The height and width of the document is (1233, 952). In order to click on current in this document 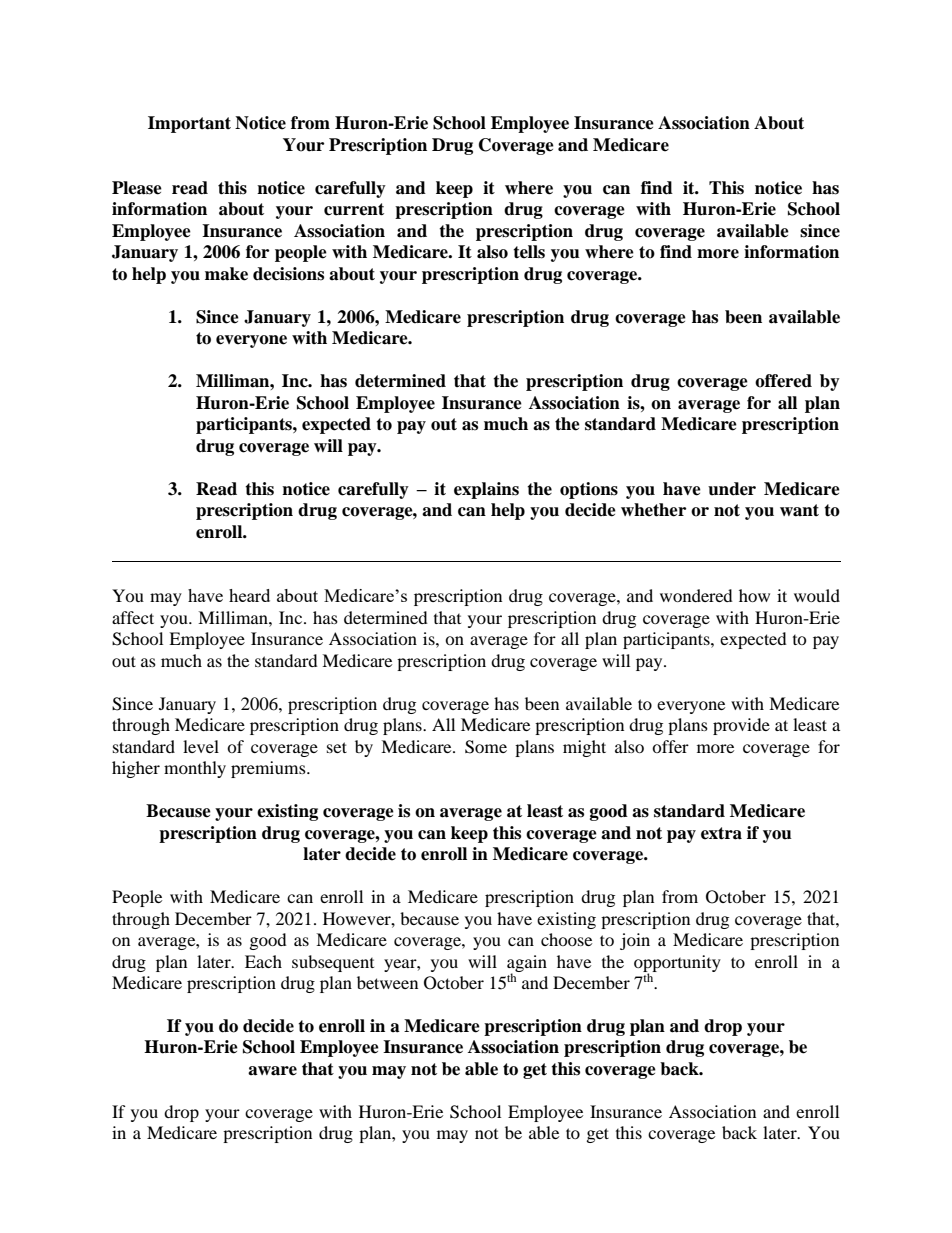, I will do `click(354, 209)`.
